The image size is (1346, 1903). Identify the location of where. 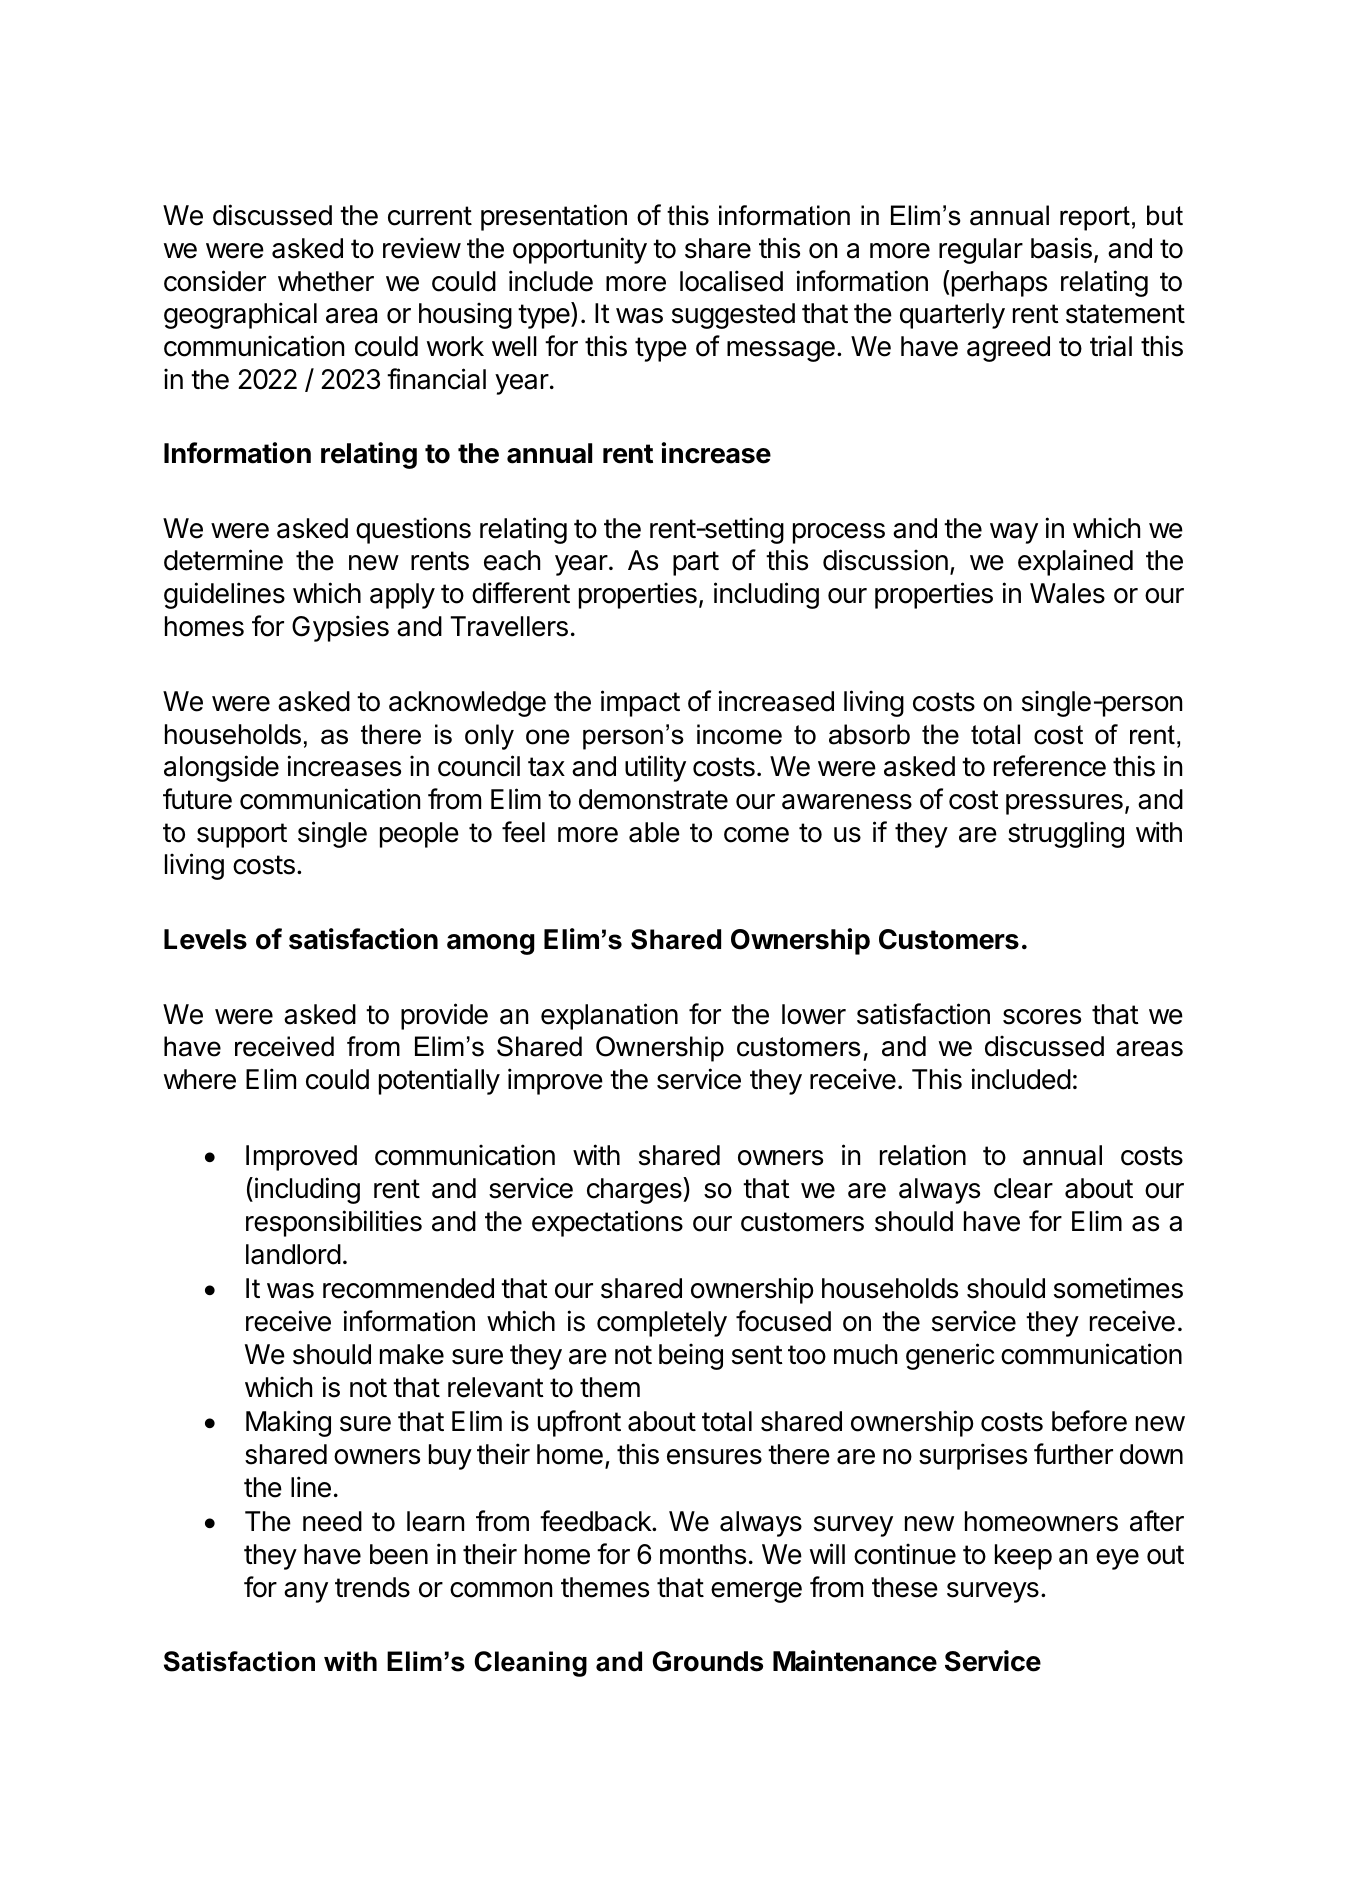
(200, 1079).
